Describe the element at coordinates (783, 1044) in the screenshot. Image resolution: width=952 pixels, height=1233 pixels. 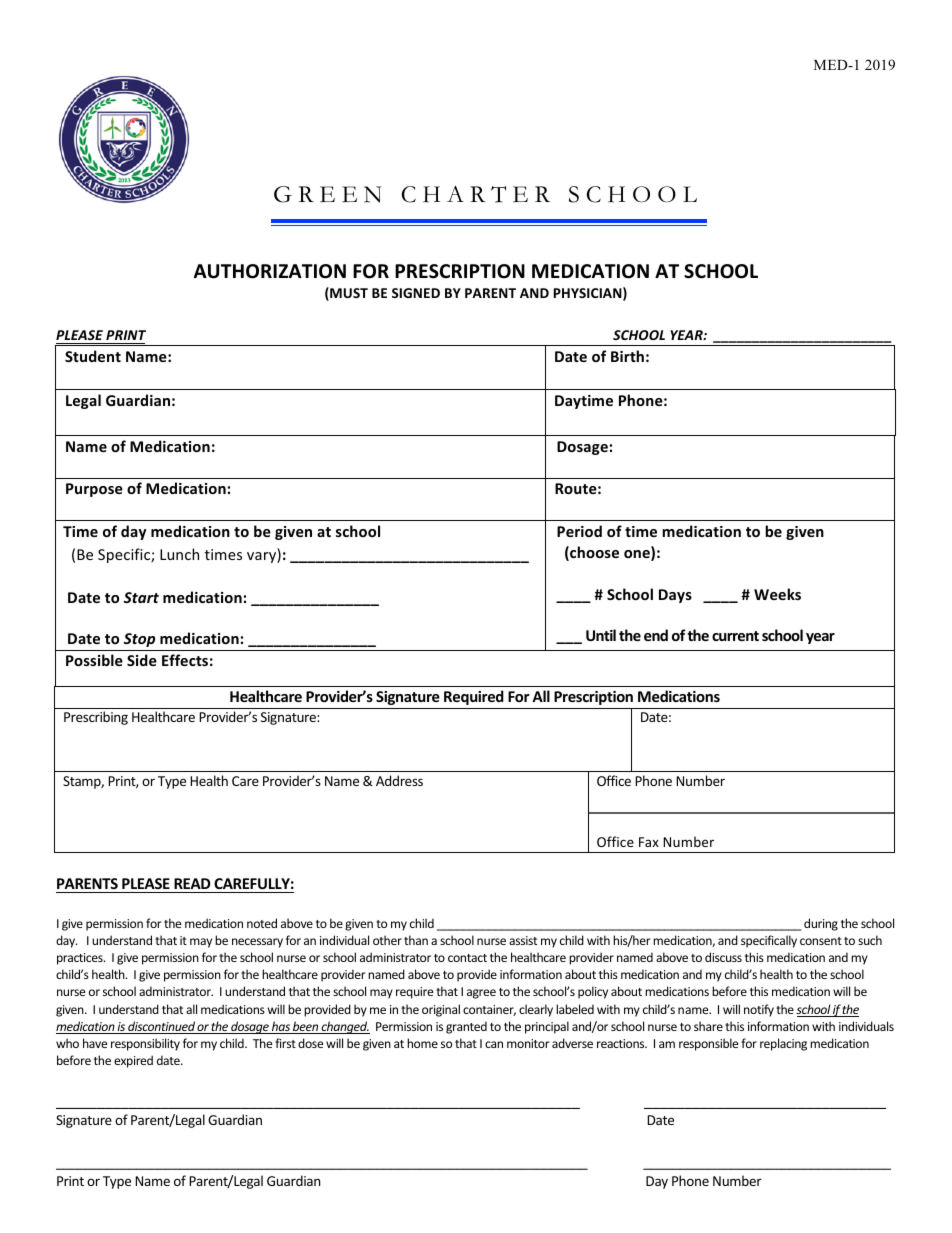
I see `replacing` at that location.
